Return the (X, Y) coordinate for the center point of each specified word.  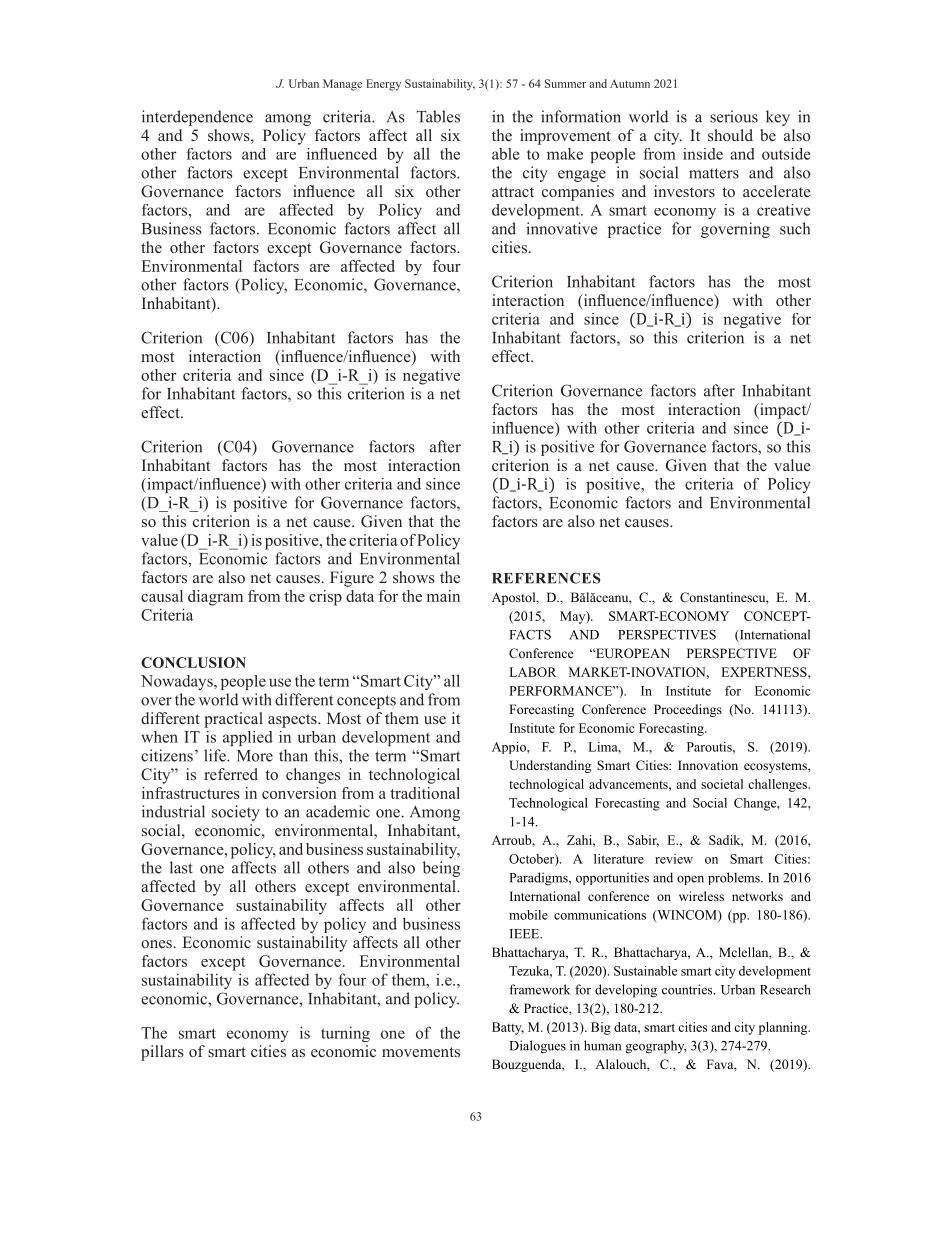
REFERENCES (546, 578)
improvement (565, 137)
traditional (425, 793)
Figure (352, 579)
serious (734, 116)
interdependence (197, 118)
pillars (162, 1053)
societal (722, 784)
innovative (561, 228)
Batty (508, 1028)
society (236, 813)
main (443, 596)
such (795, 228)
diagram (215, 598)
